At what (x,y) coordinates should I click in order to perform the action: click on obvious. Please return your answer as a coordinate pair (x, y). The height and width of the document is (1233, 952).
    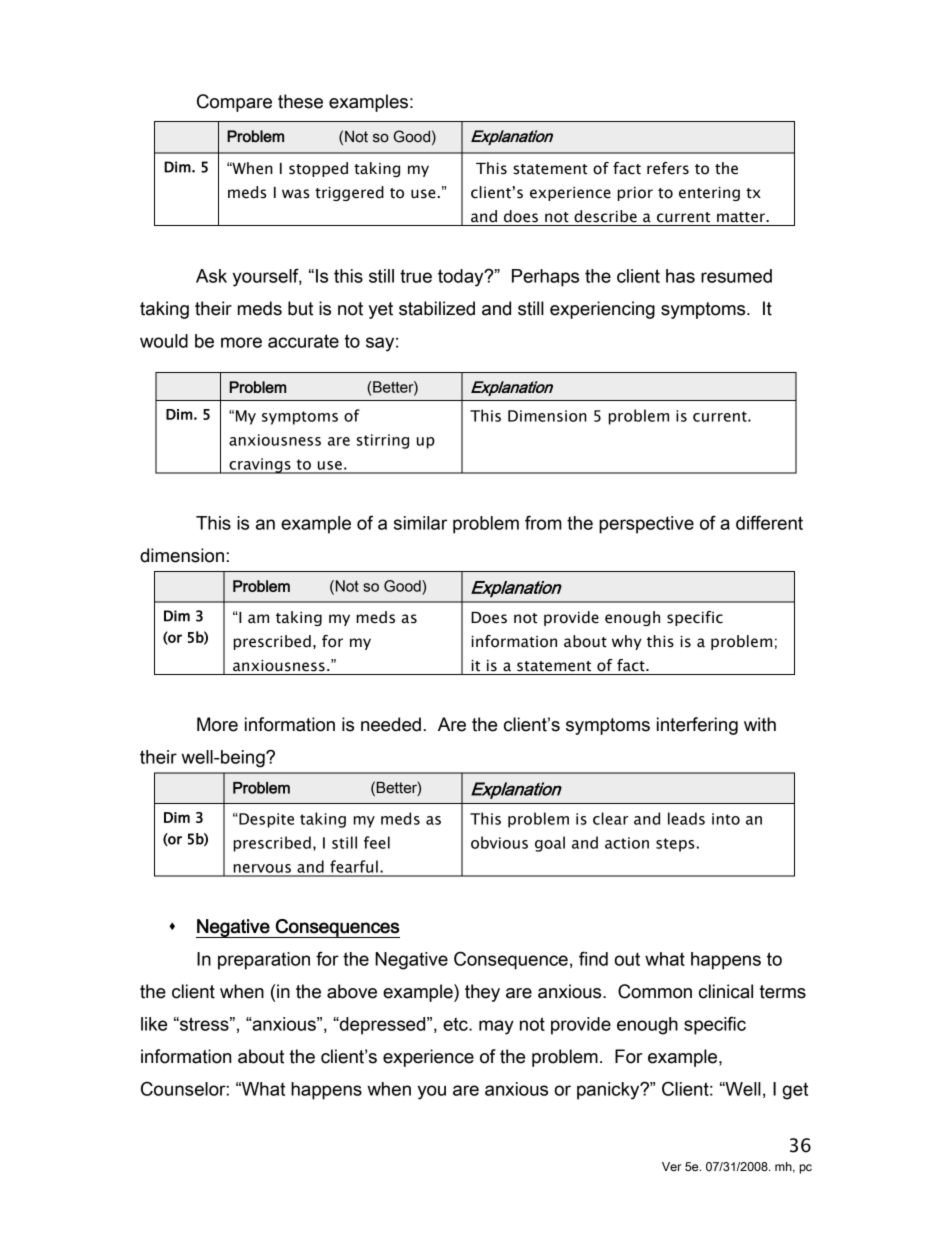
    Looking at the image, I should click on (499, 842).
